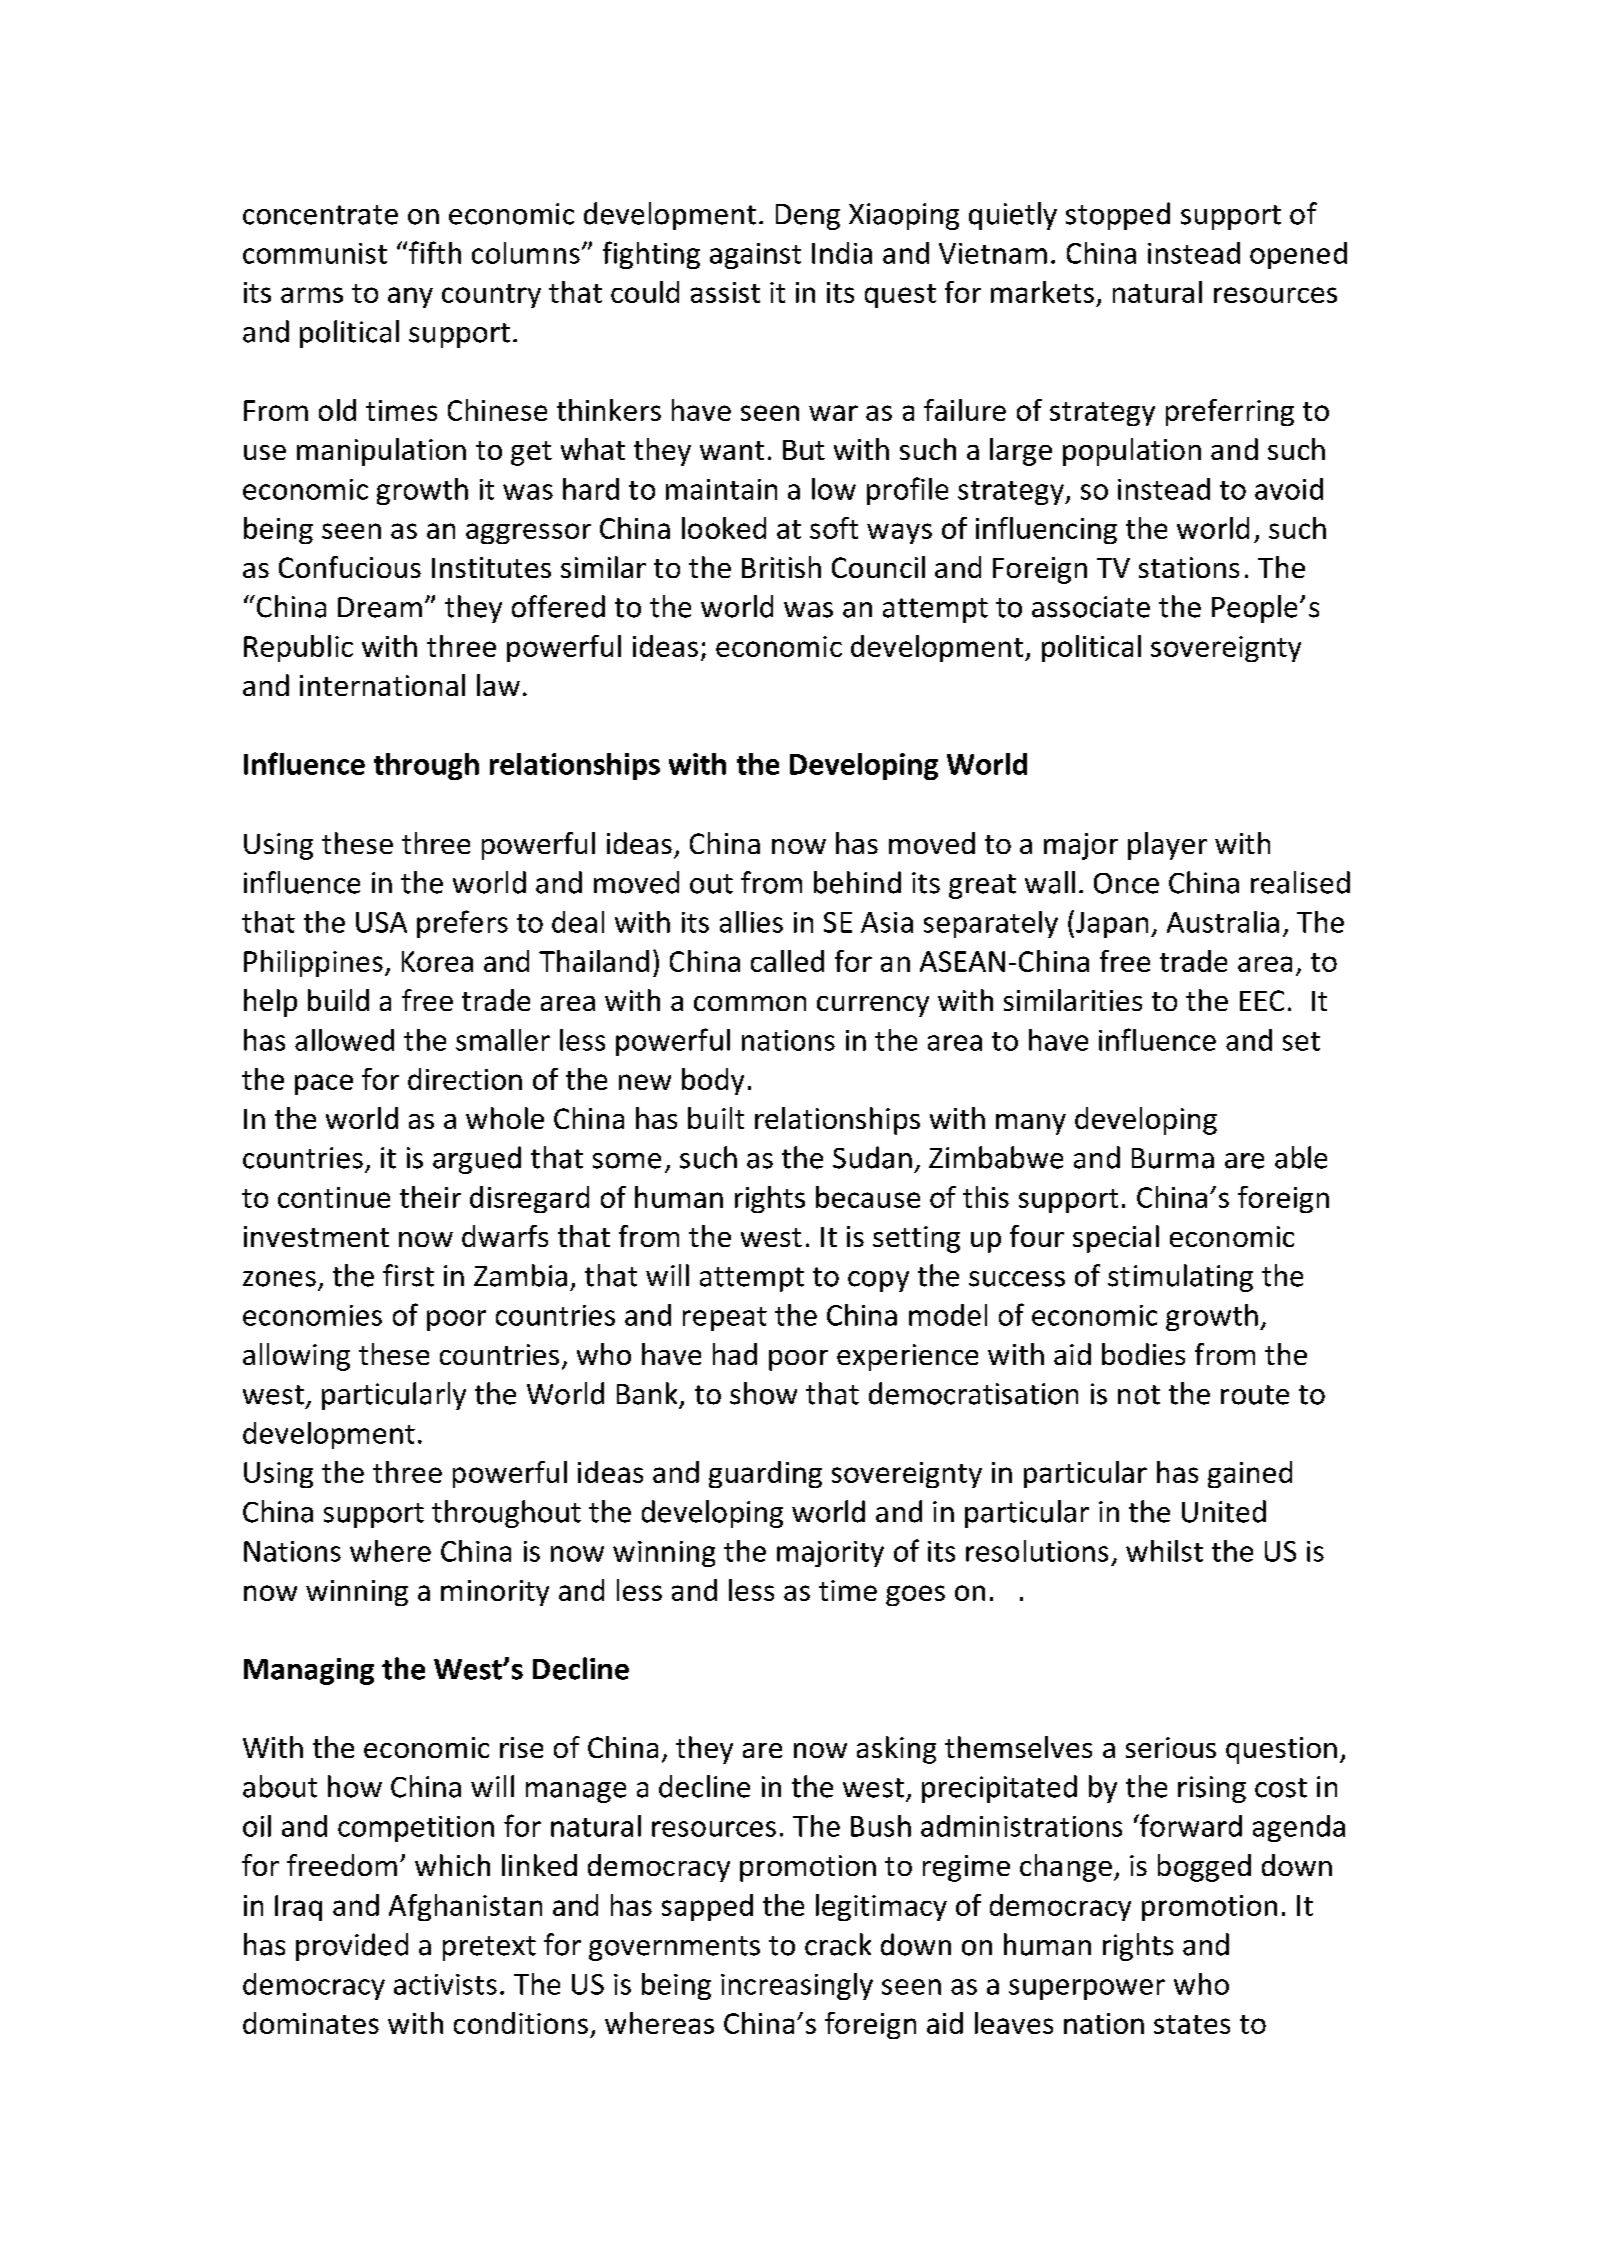  Describe the element at coordinates (716, 1118) in the screenshot. I see `built` at that location.
